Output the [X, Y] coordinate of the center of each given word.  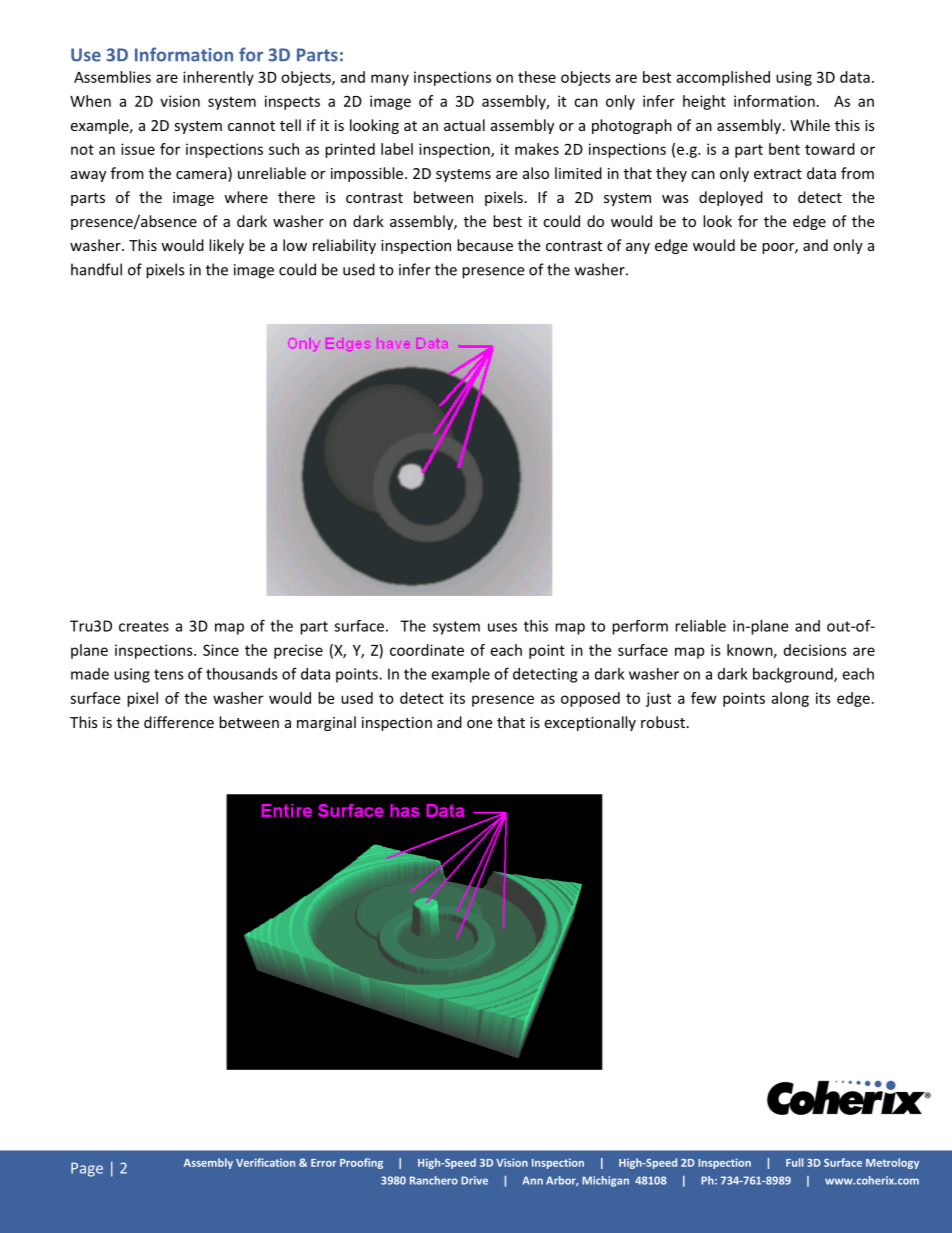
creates [144, 626]
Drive [474, 1180]
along [790, 699]
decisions [815, 650]
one [479, 724]
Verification [265, 1162]
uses [502, 627]
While [810, 125]
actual [464, 125]
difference [179, 722]
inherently [218, 78]
